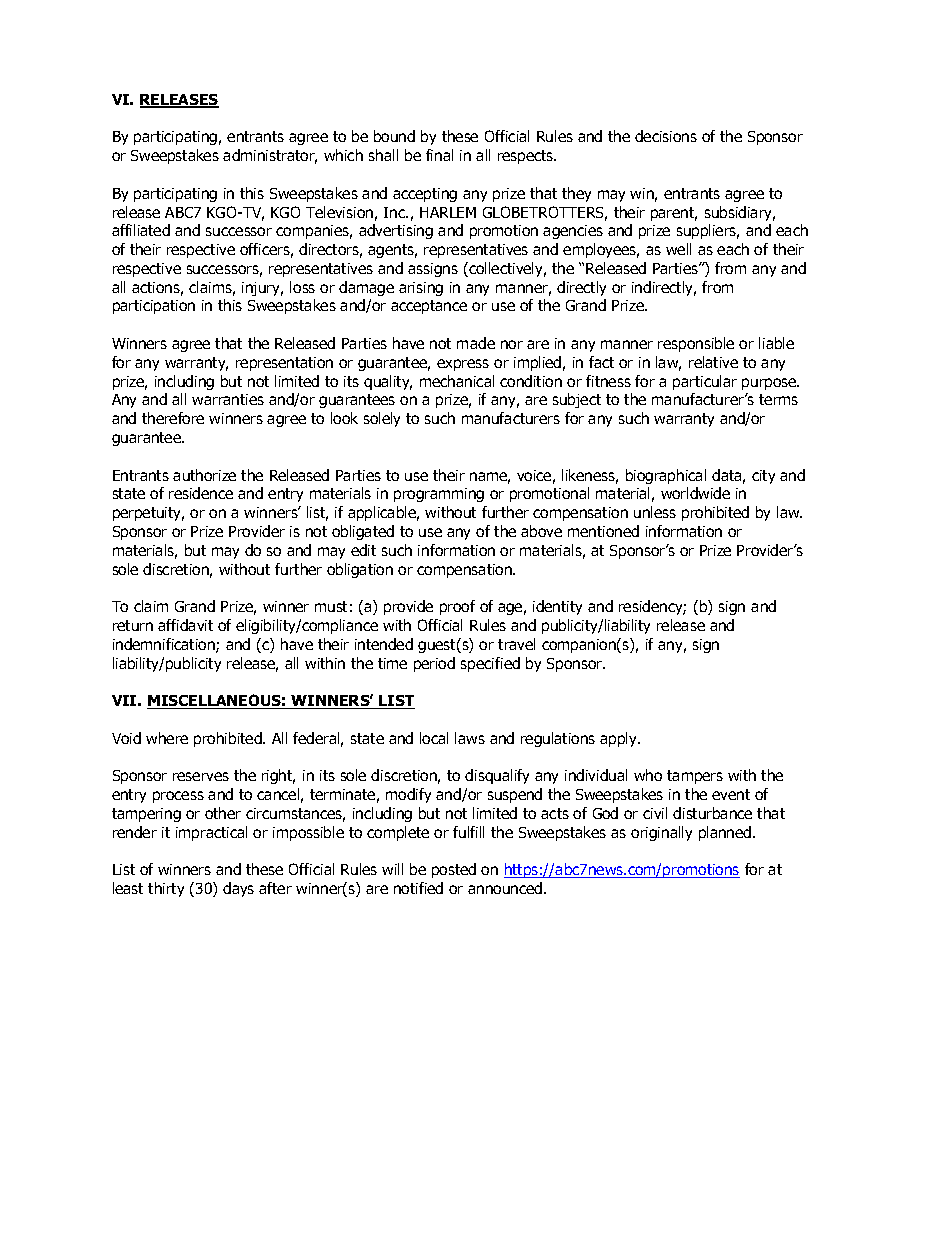 This image has width=952, height=1233. What do you see at coordinates (434, 664) in the image?
I see `period` at bounding box center [434, 664].
